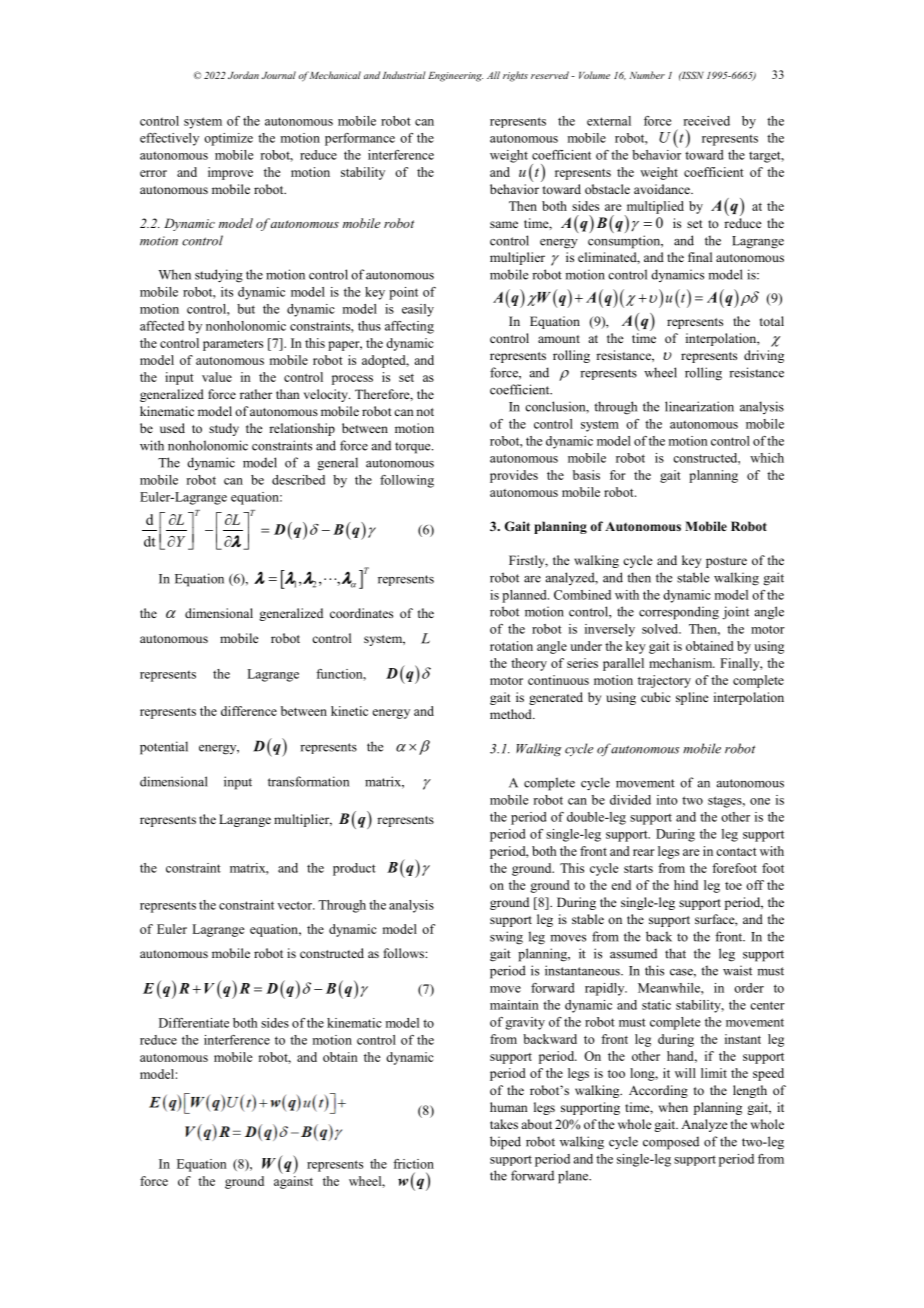 This document has width=924, height=1308. I want to click on Engineering, so click(455, 77).
